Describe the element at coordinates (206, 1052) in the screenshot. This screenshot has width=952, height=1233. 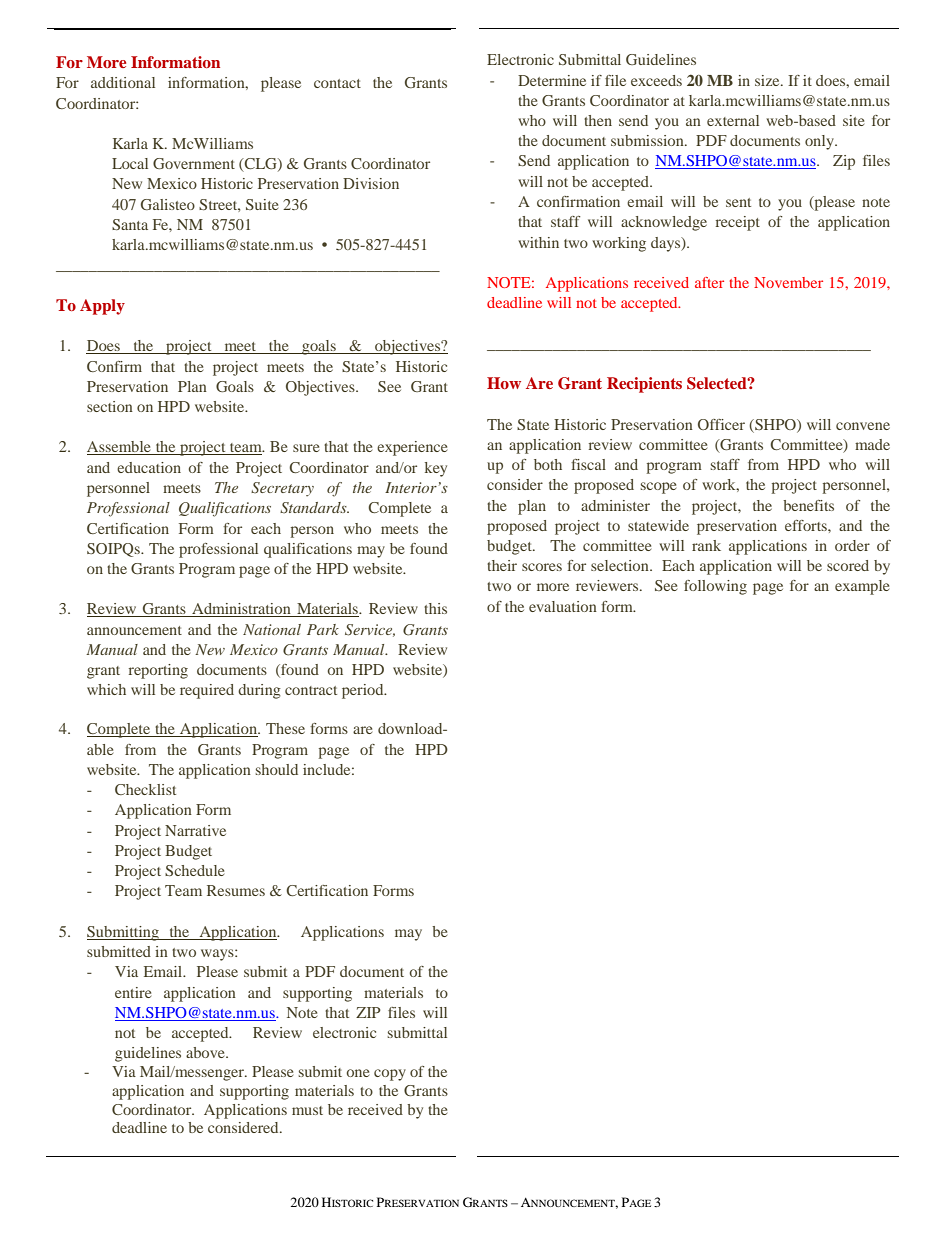
I see `above` at that location.
